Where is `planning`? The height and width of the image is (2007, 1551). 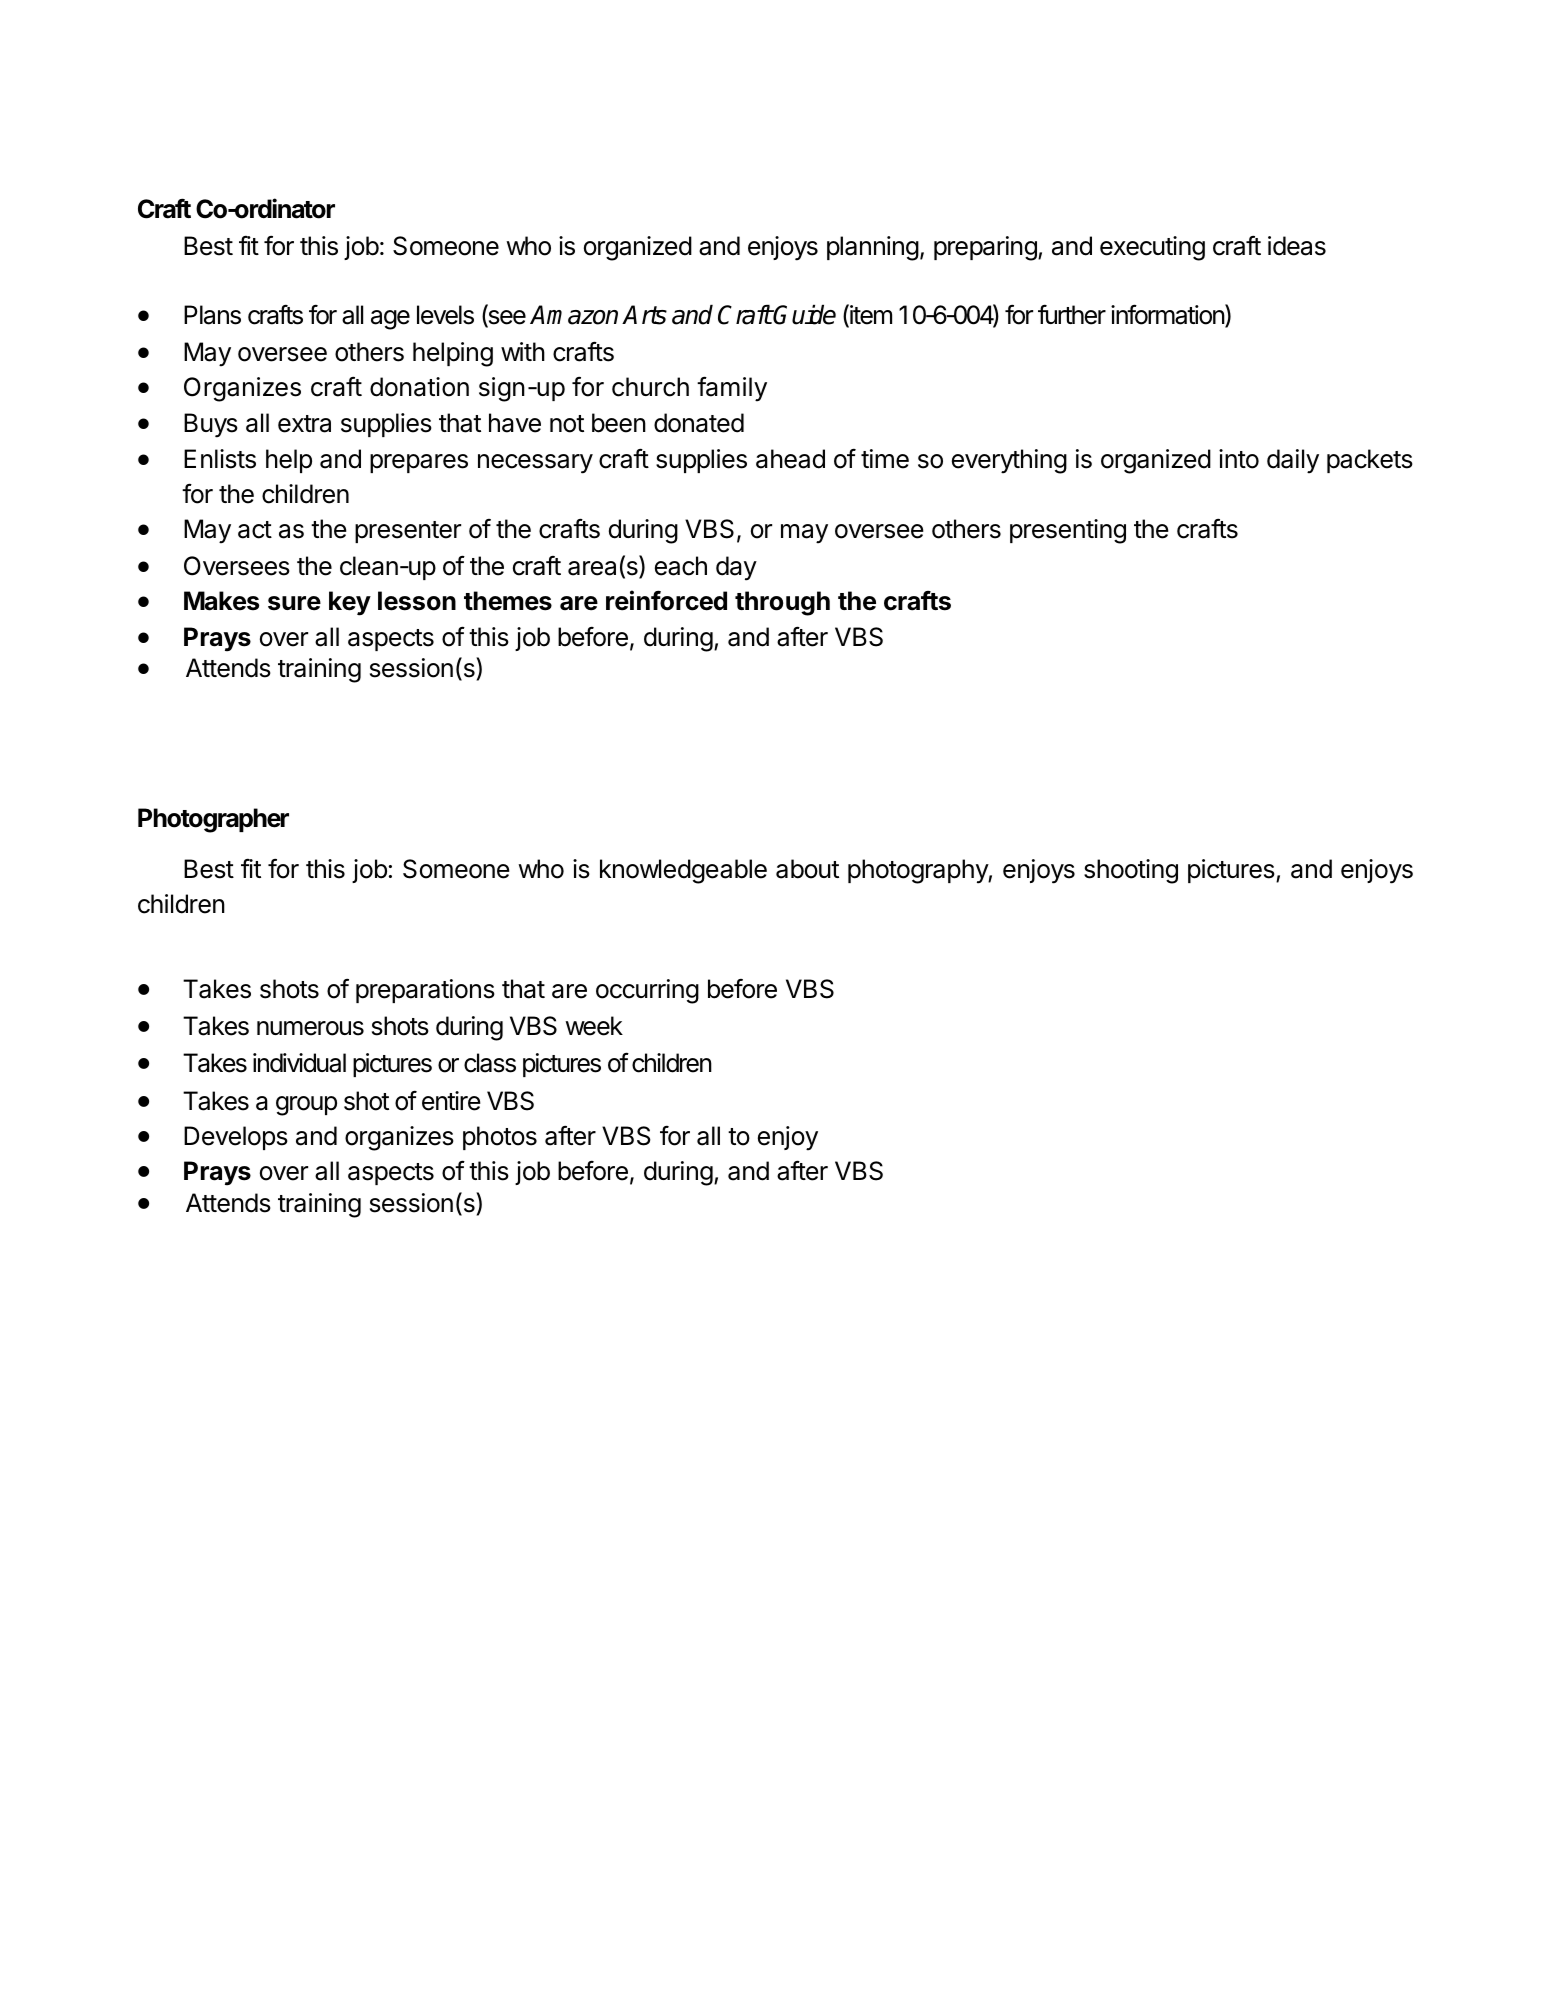
planning is located at coordinates (873, 248).
